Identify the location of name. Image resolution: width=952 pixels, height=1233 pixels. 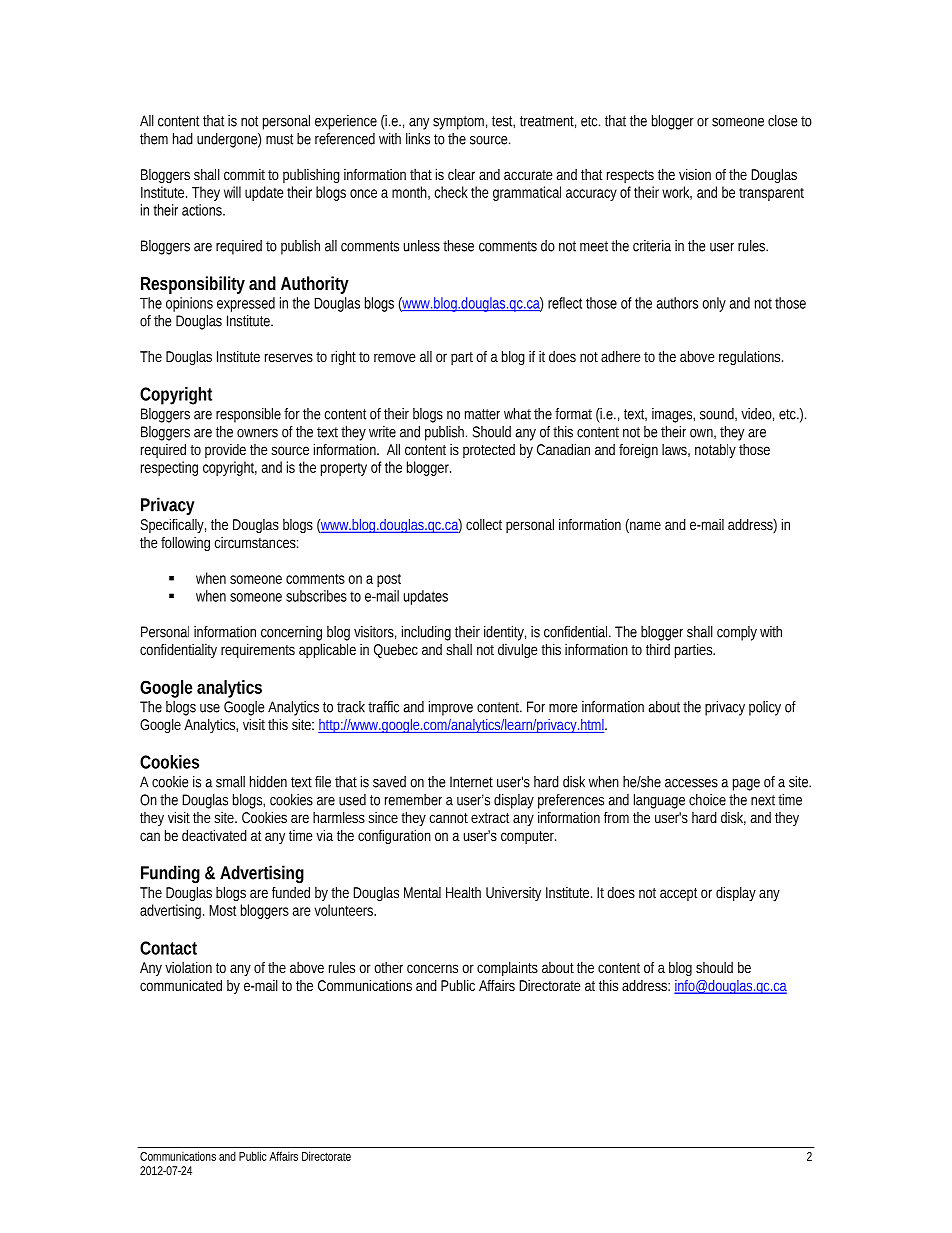
(644, 526).
